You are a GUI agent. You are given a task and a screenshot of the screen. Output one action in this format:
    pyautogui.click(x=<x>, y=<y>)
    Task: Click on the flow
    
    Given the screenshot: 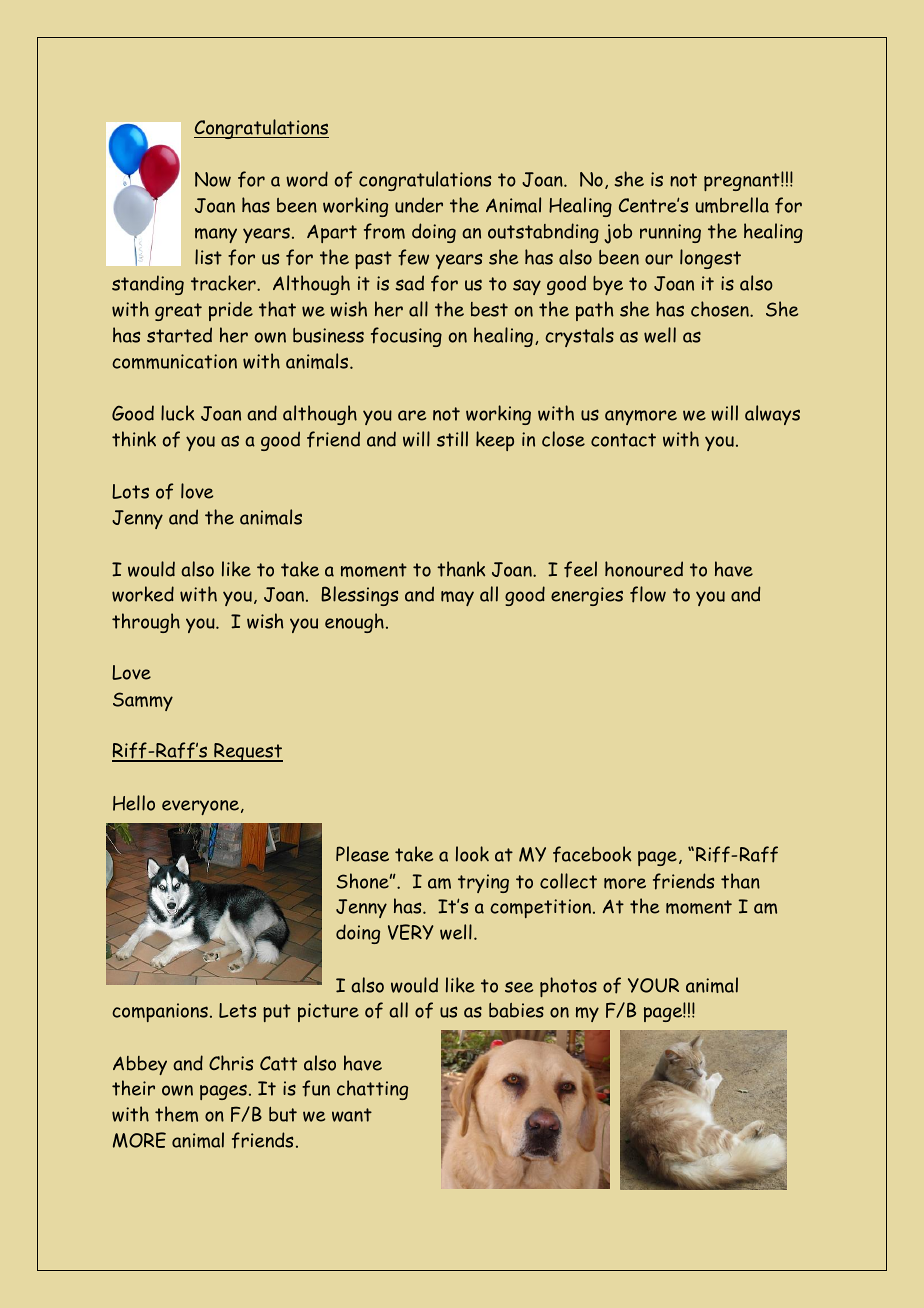 What is the action you would take?
    pyautogui.click(x=648, y=594)
